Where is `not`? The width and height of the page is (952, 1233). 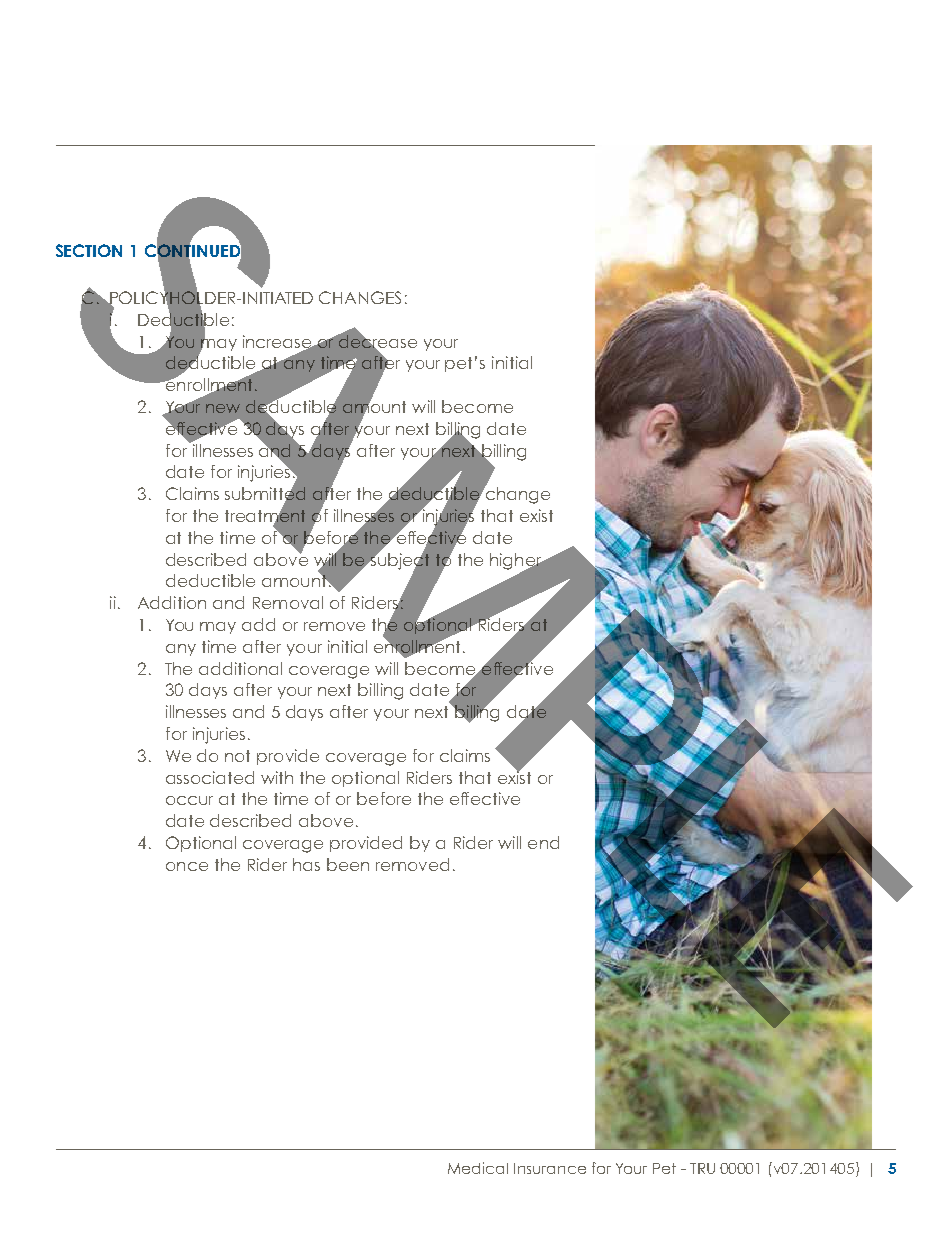
not is located at coordinates (237, 756).
